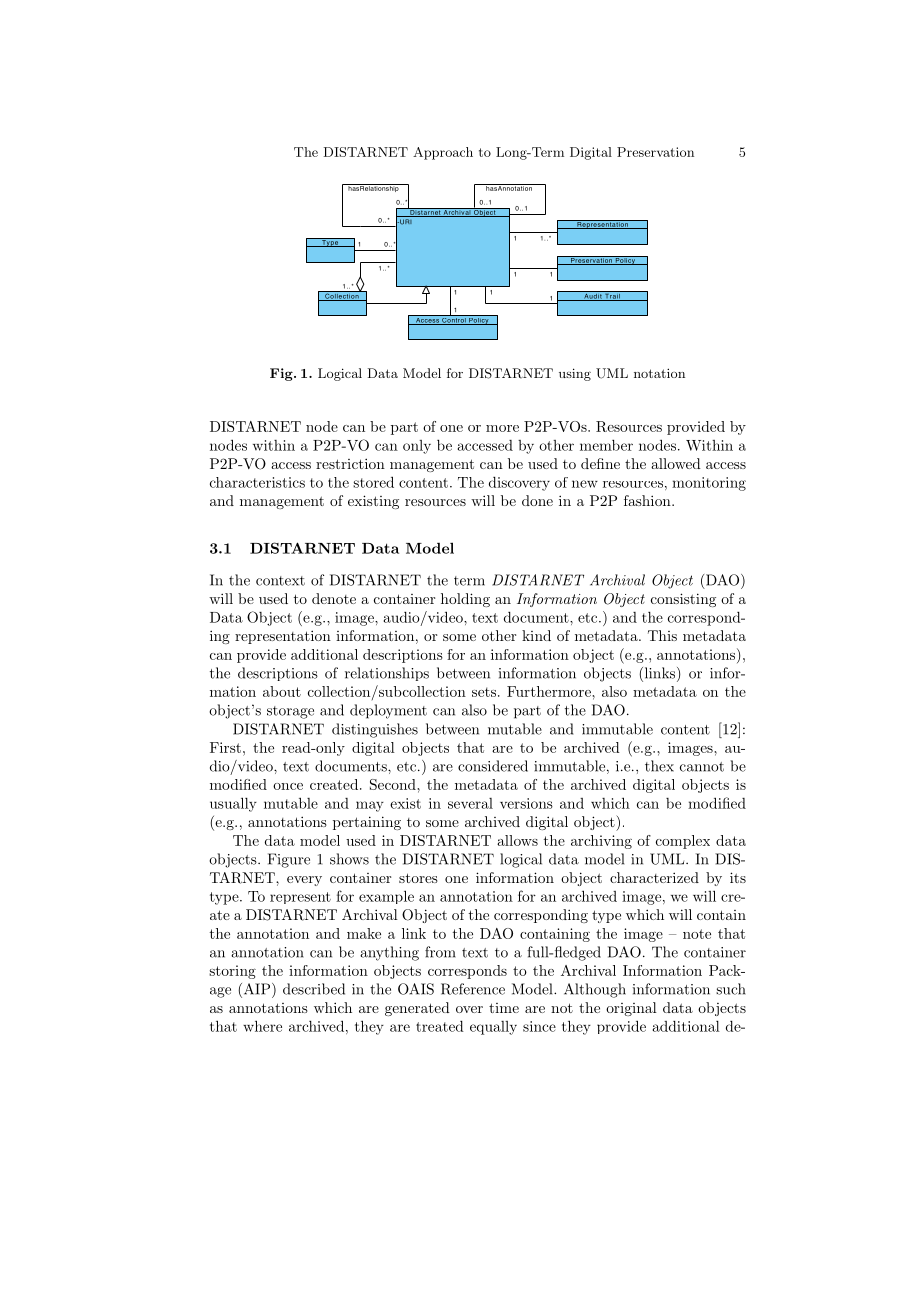 The width and height of the page is (924, 1308). I want to click on original, so click(631, 1009).
